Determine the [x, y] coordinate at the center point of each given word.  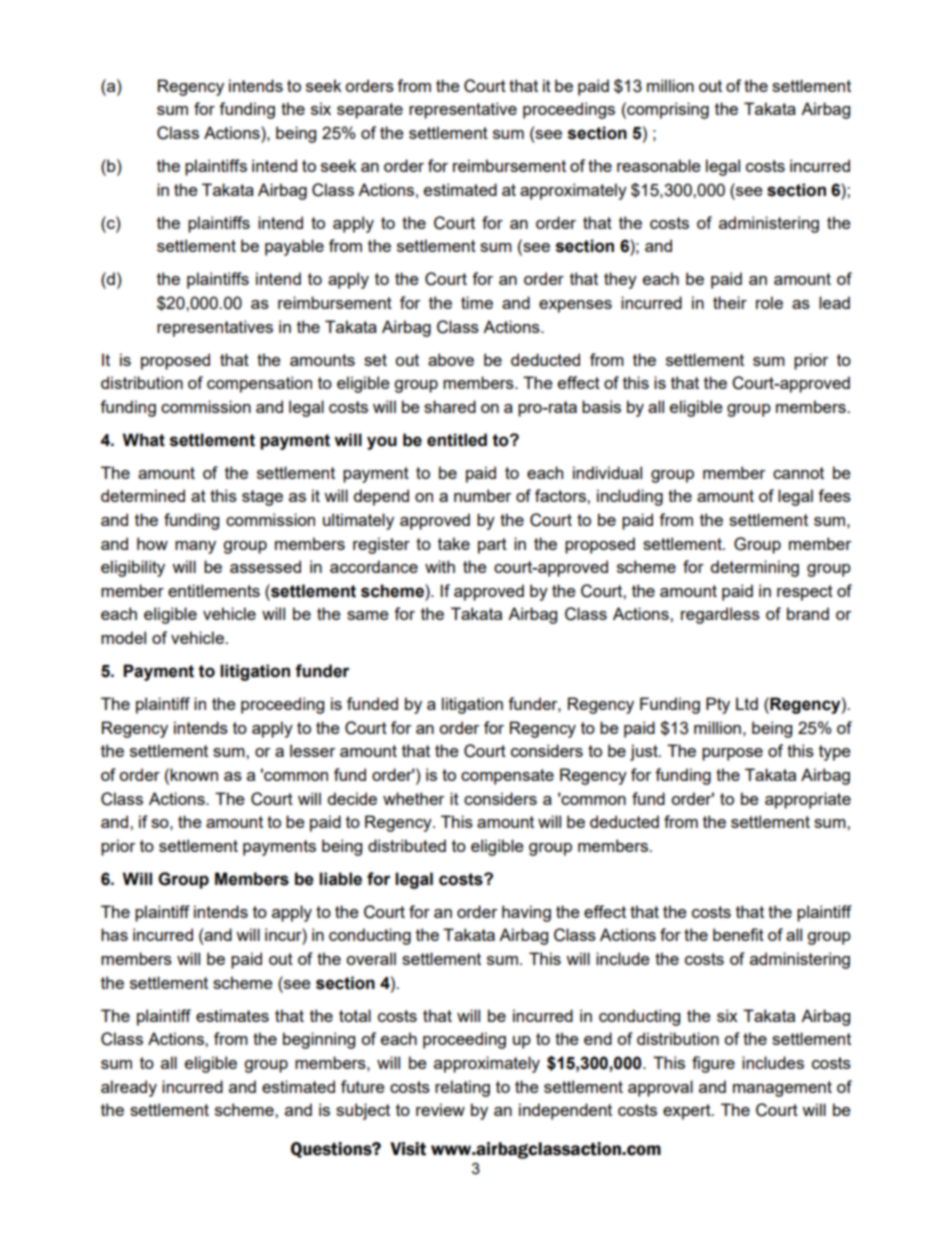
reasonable [658, 165]
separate [370, 111]
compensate [507, 777]
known [194, 774]
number [482, 495]
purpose [732, 754]
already [129, 1088]
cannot [798, 473]
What [143, 440]
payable [294, 247]
